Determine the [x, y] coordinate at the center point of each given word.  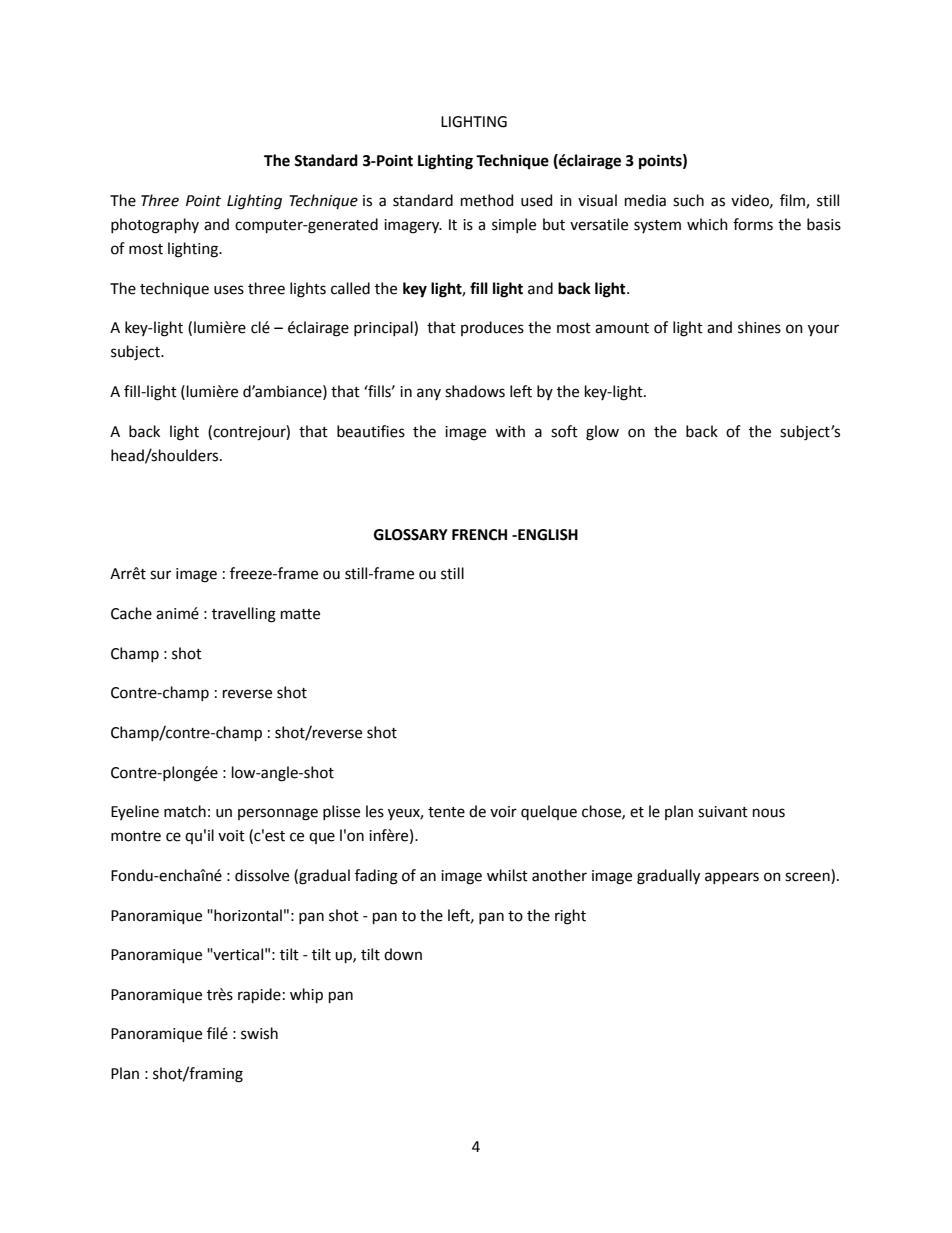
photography [155, 226]
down [403, 954]
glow [602, 433]
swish [259, 1033]
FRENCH [479, 535]
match [185, 811]
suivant [723, 812]
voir [503, 812]
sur [160, 575]
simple [514, 225]
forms [753, 224]
